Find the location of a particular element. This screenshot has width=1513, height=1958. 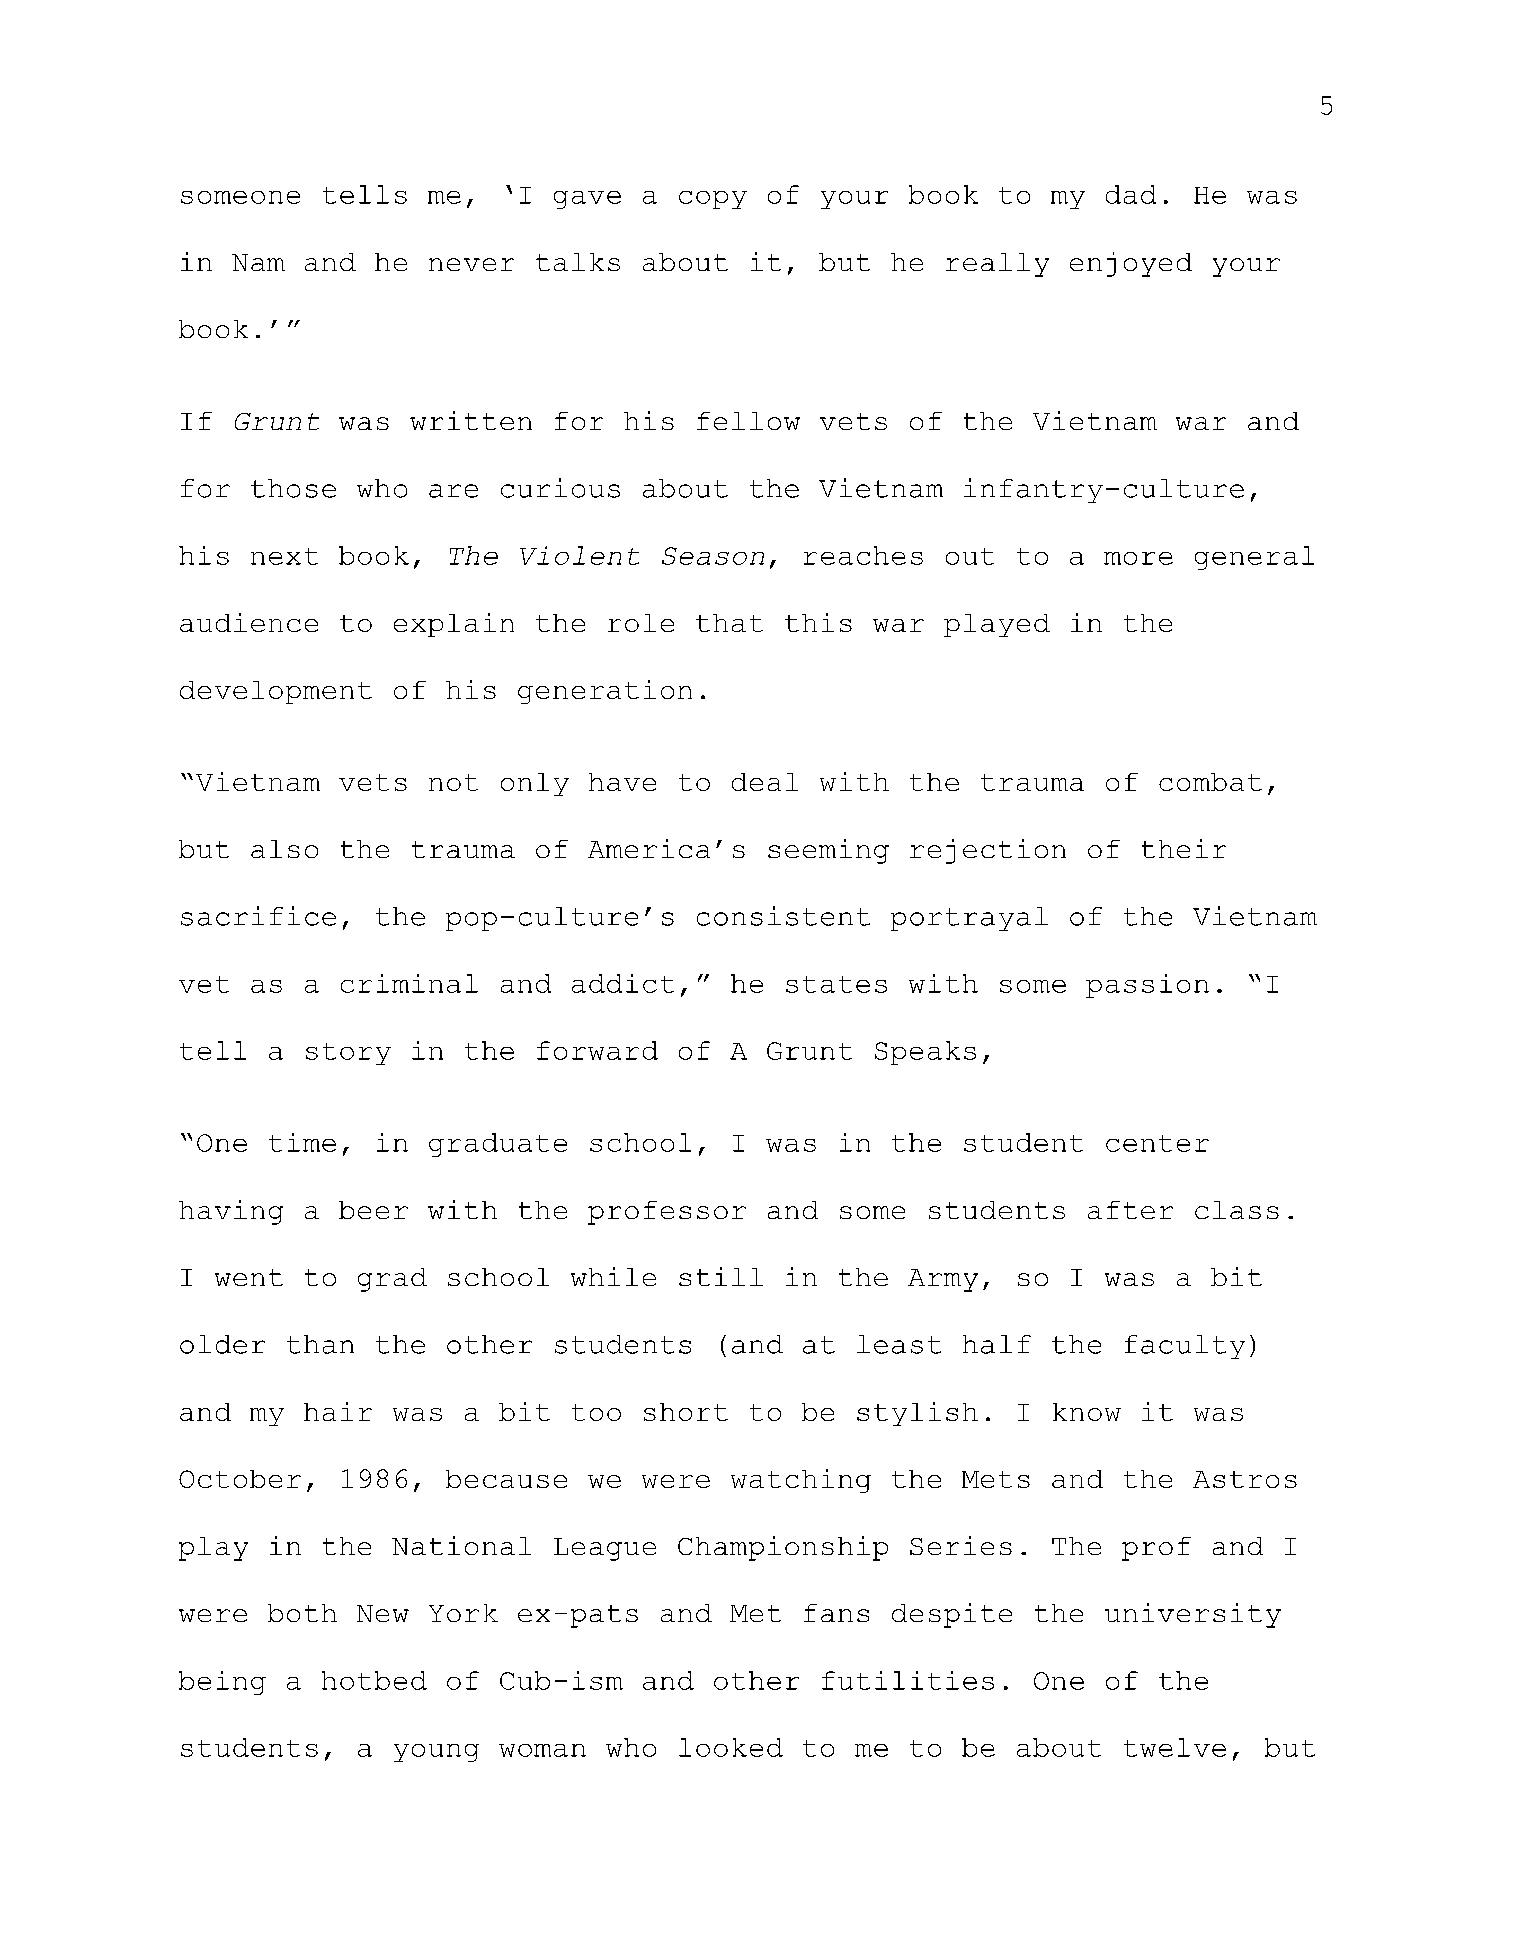

combat is located at coordinates (1210, 782).
